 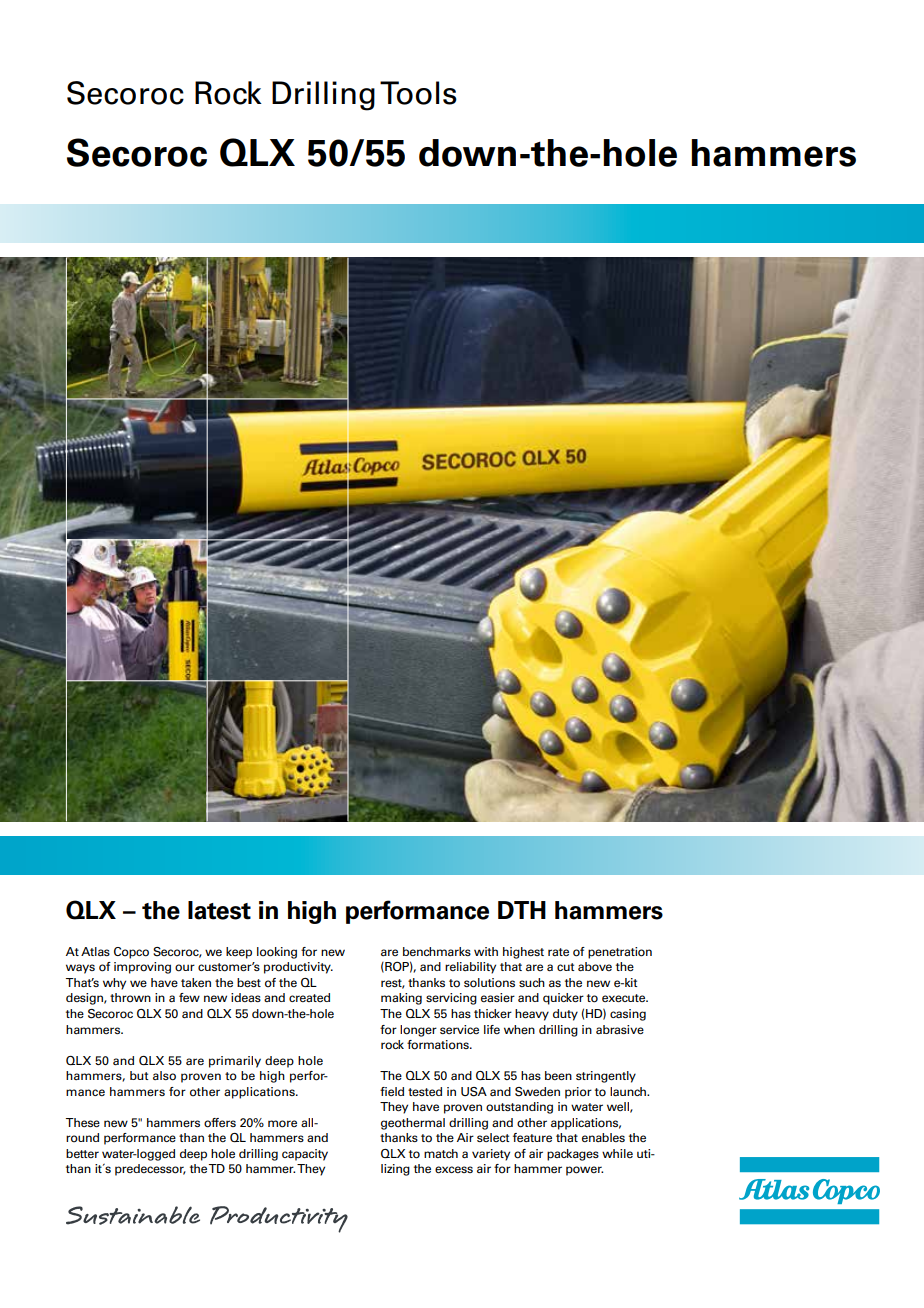 I want to click on packages, so click(x=573, y=1155).
